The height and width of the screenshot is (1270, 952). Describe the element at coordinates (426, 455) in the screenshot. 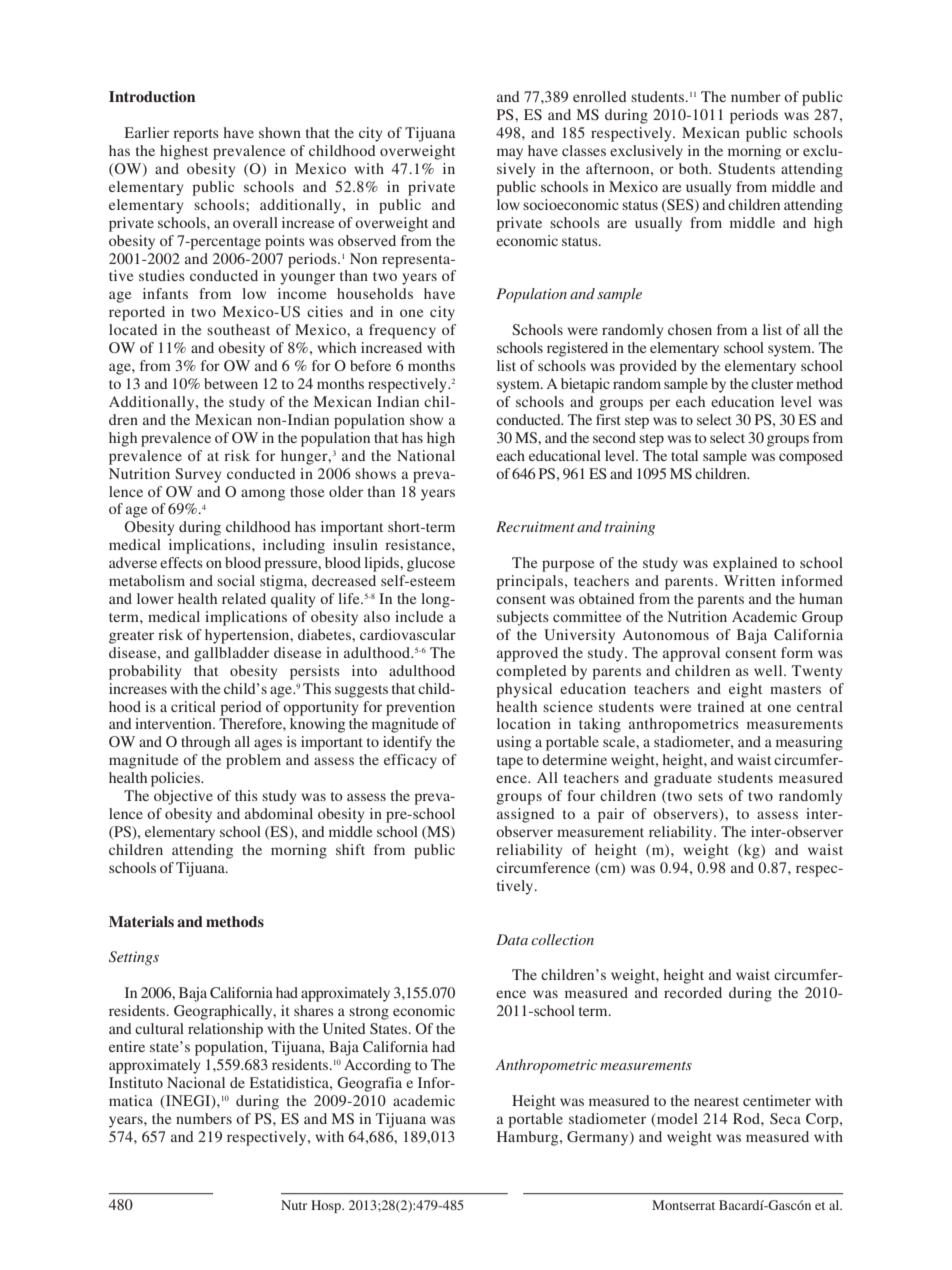

I see `National` at that location.
